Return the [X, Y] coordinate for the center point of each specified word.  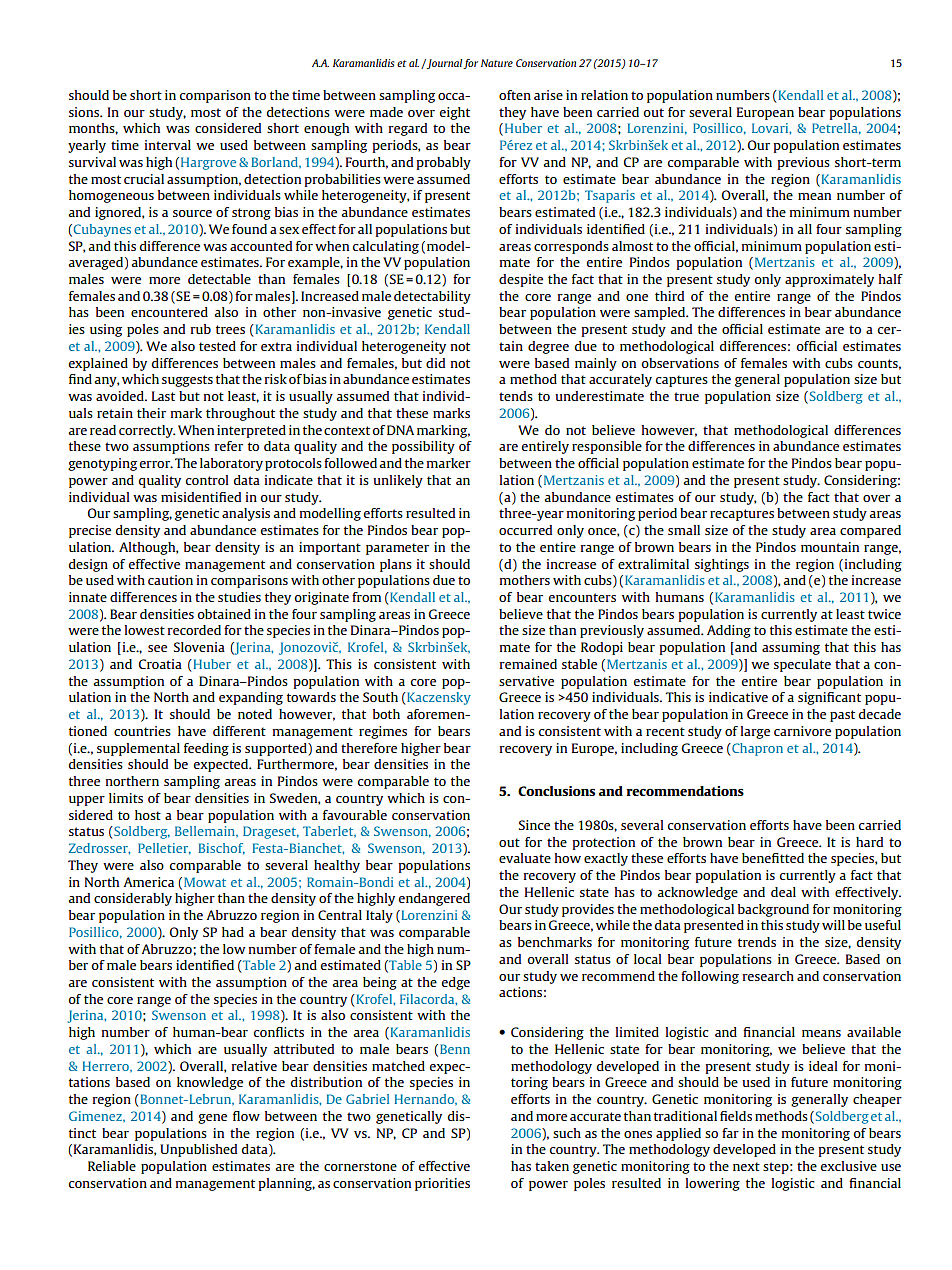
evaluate [525, 858]
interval [168, 145]
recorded [194, 630]
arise [548, 95]
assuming [791, 648]
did [435, 363]
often [515, 95]
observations [680, 363]
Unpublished [198, 1150]
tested [217, 346]
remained [528, 664]
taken [552, 1166]
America [148, 882]
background [773, 910]
